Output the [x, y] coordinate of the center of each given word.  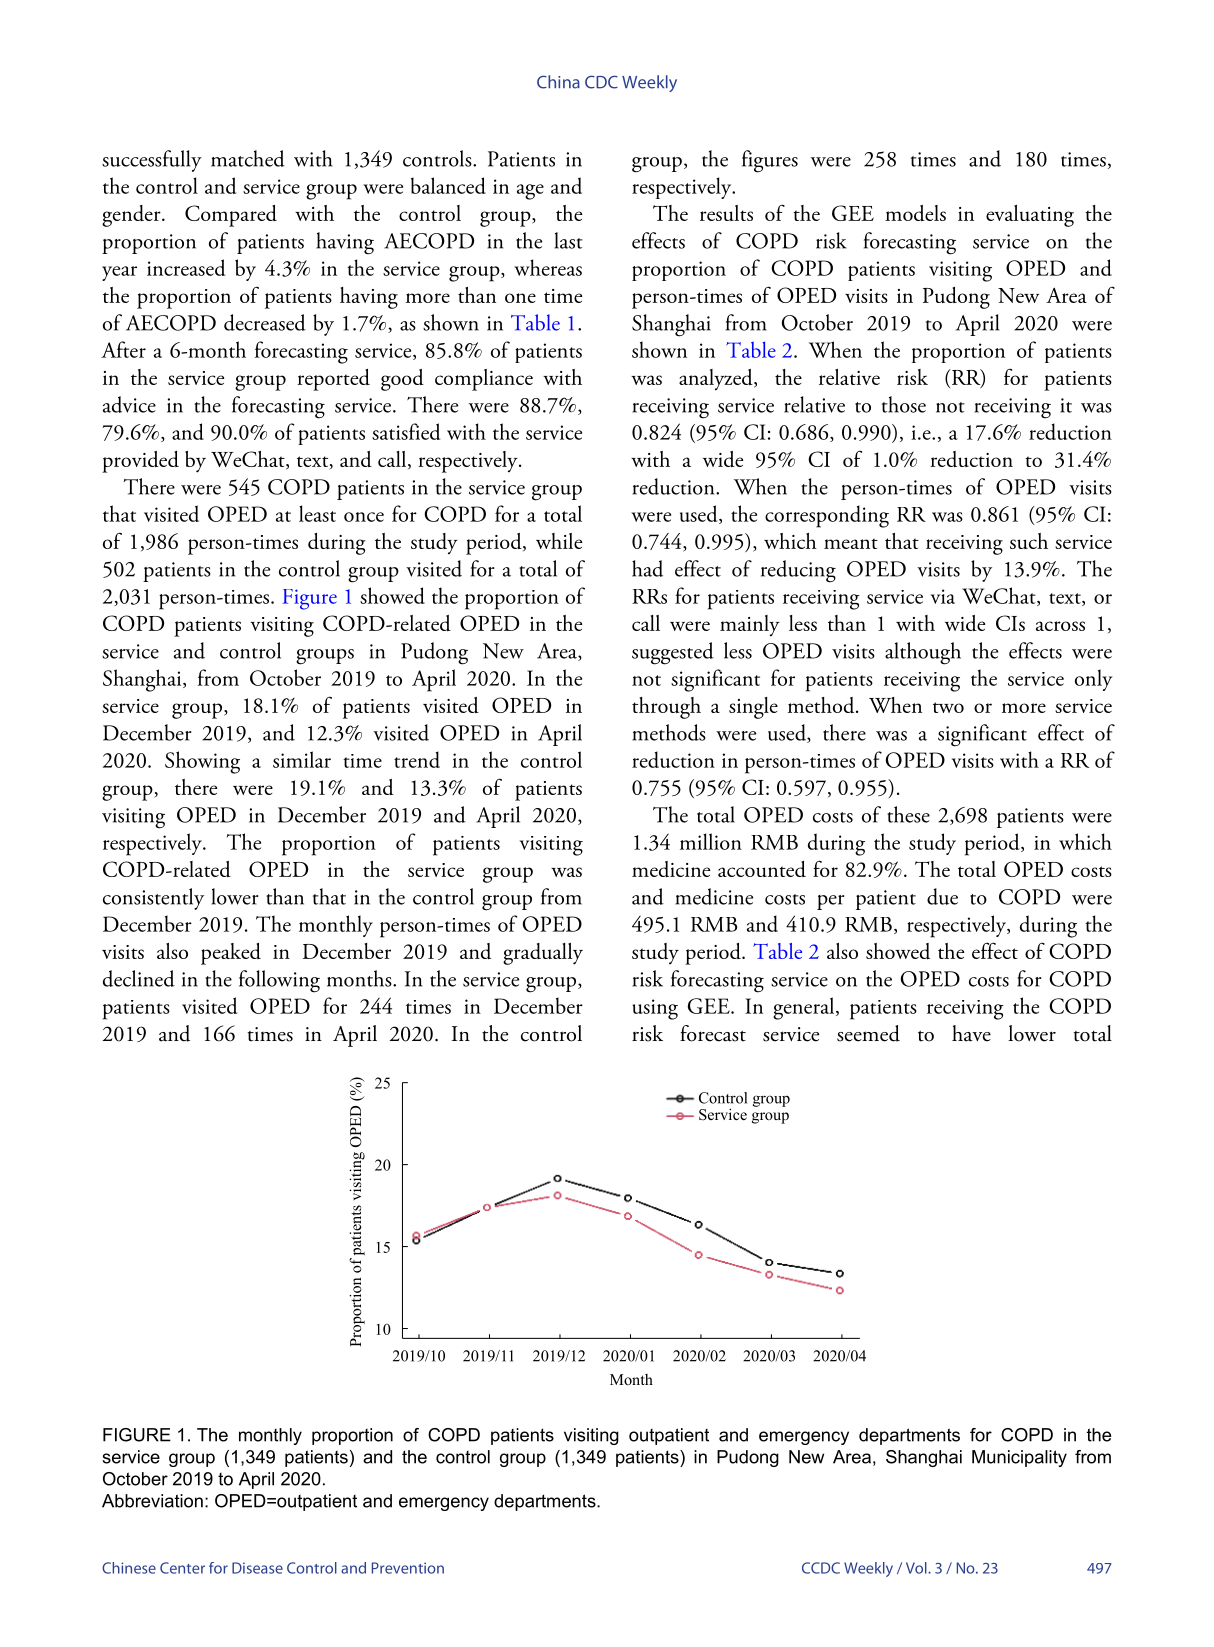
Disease [257, 1568]
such [1029, 541]
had [647, 568]
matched [248, 158]
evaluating [1030, 216]
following [279, 981]
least [317, 513]
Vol [917, 1568]
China [558, 82]
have [971, 1033]
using [655, 1009]
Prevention [408, 1568]
